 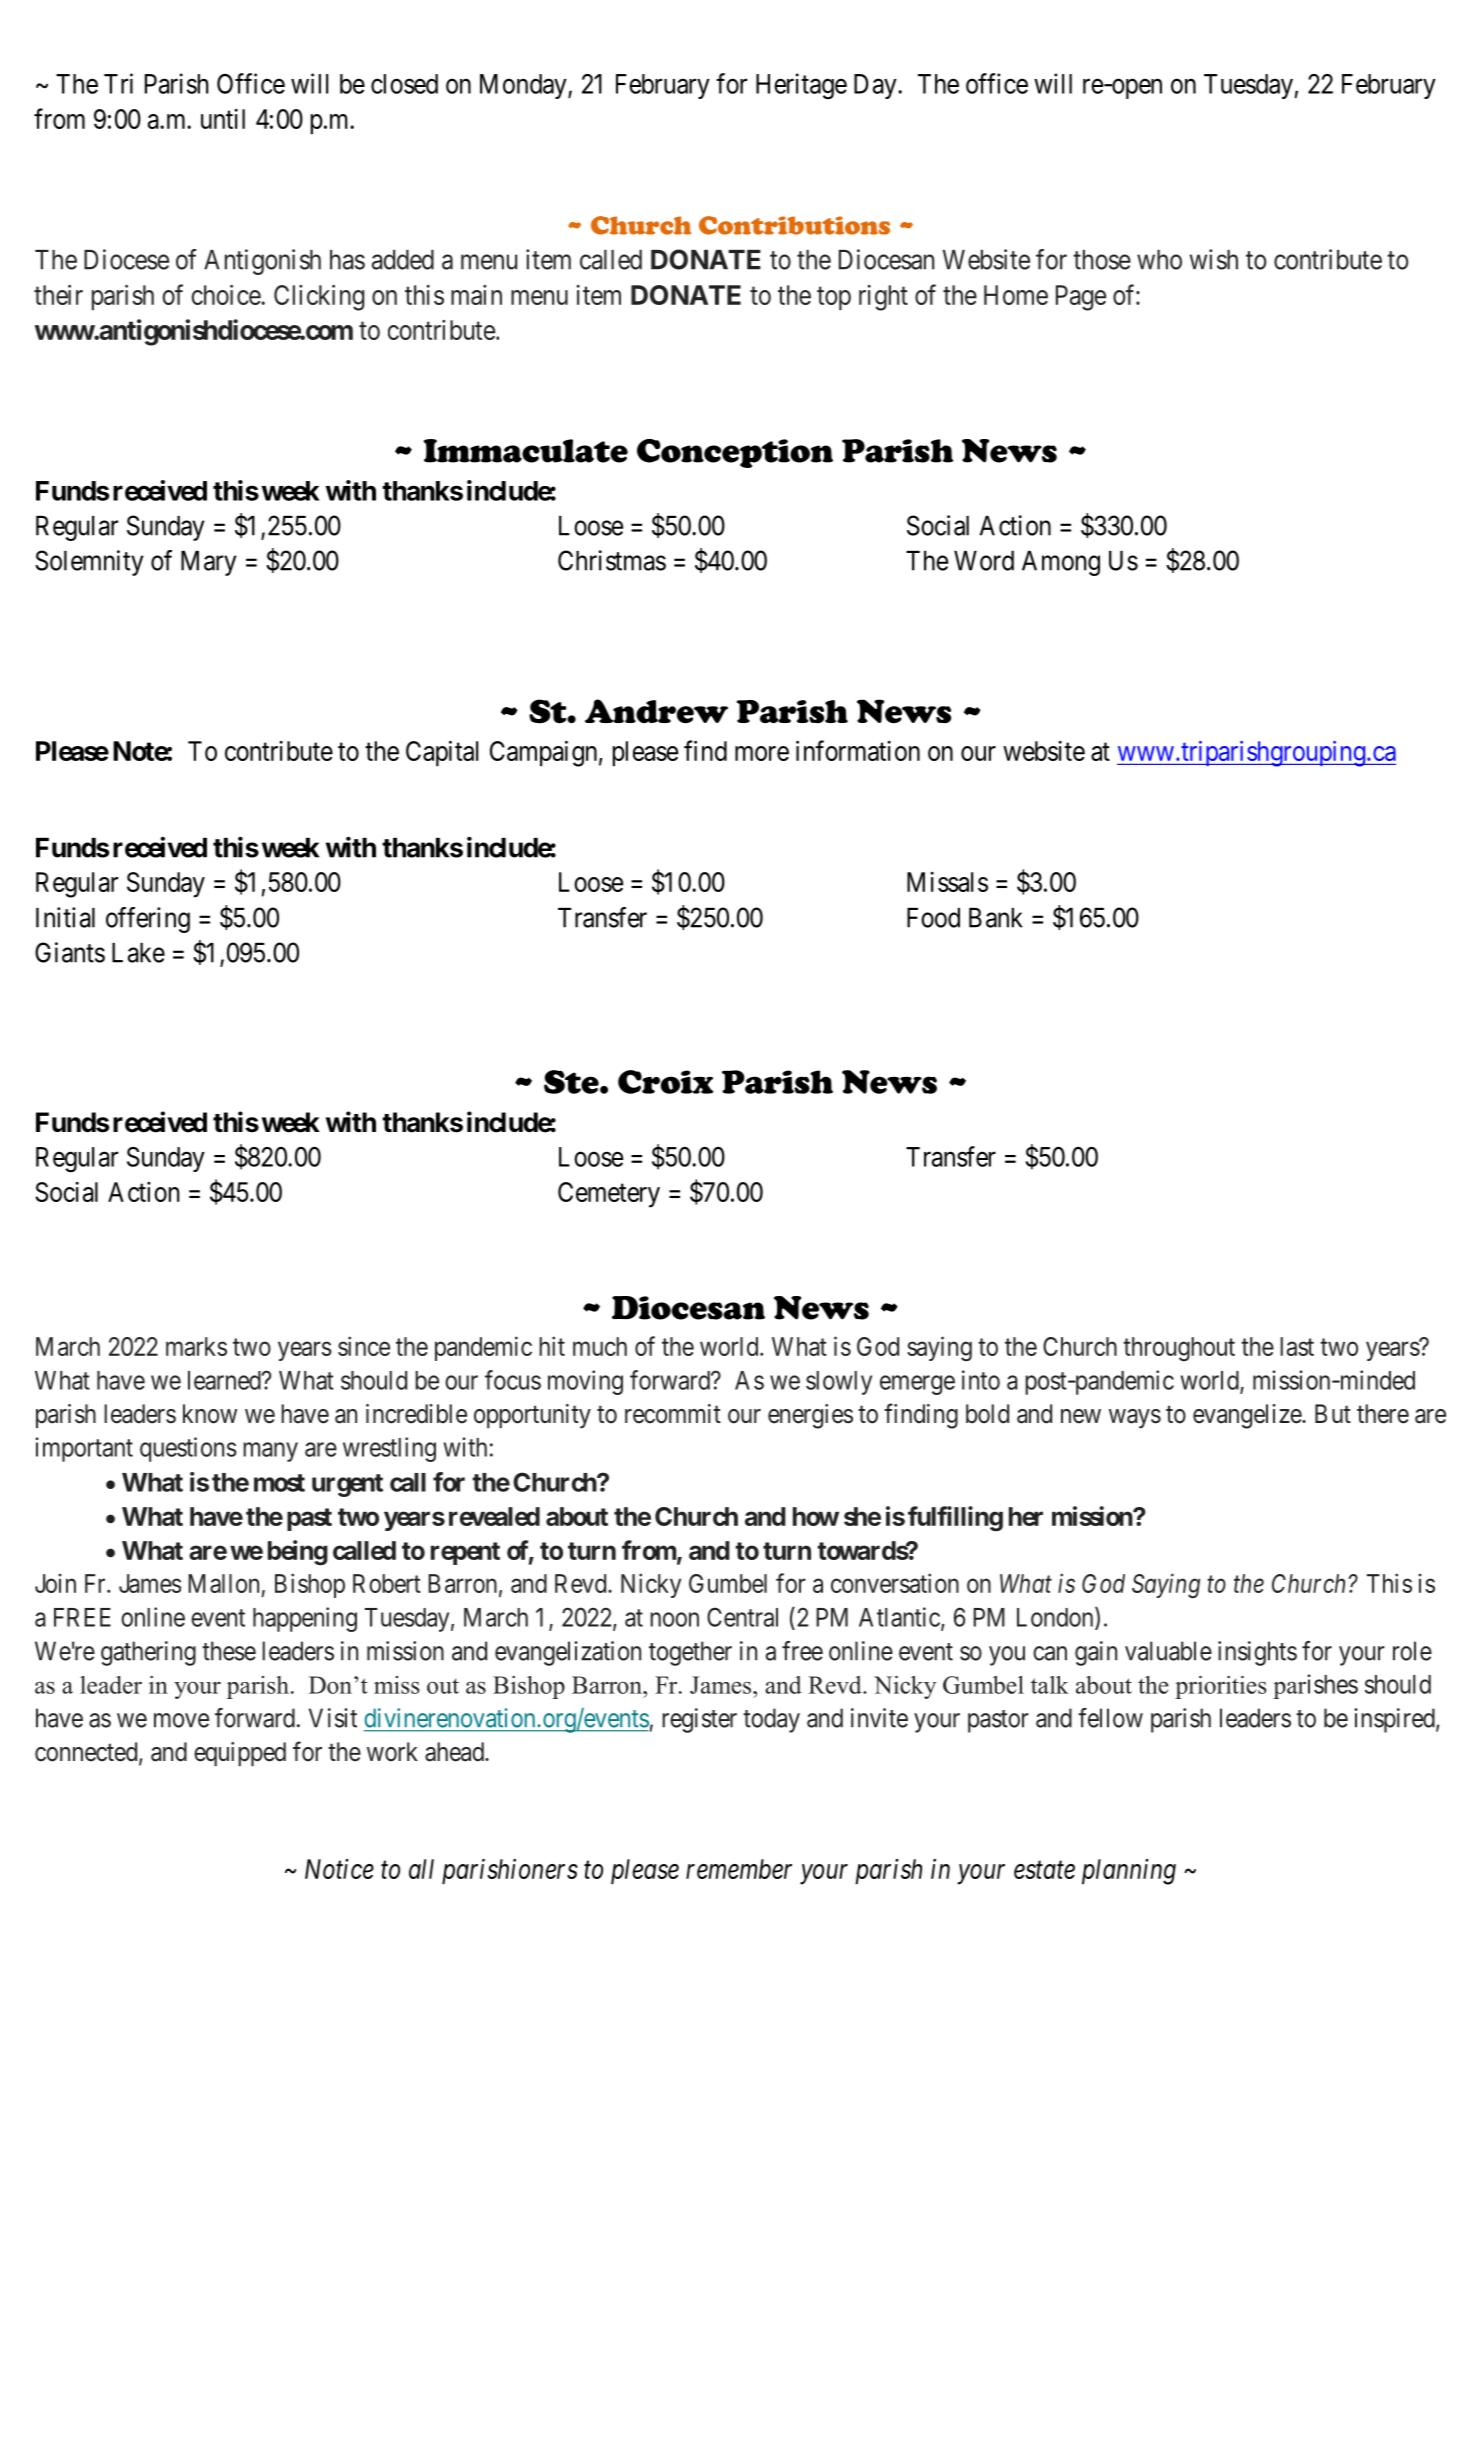 What do you see at coordinates (196, 1346) in the screenshot?
I see `marks` at bounding box center [196, 1346].
